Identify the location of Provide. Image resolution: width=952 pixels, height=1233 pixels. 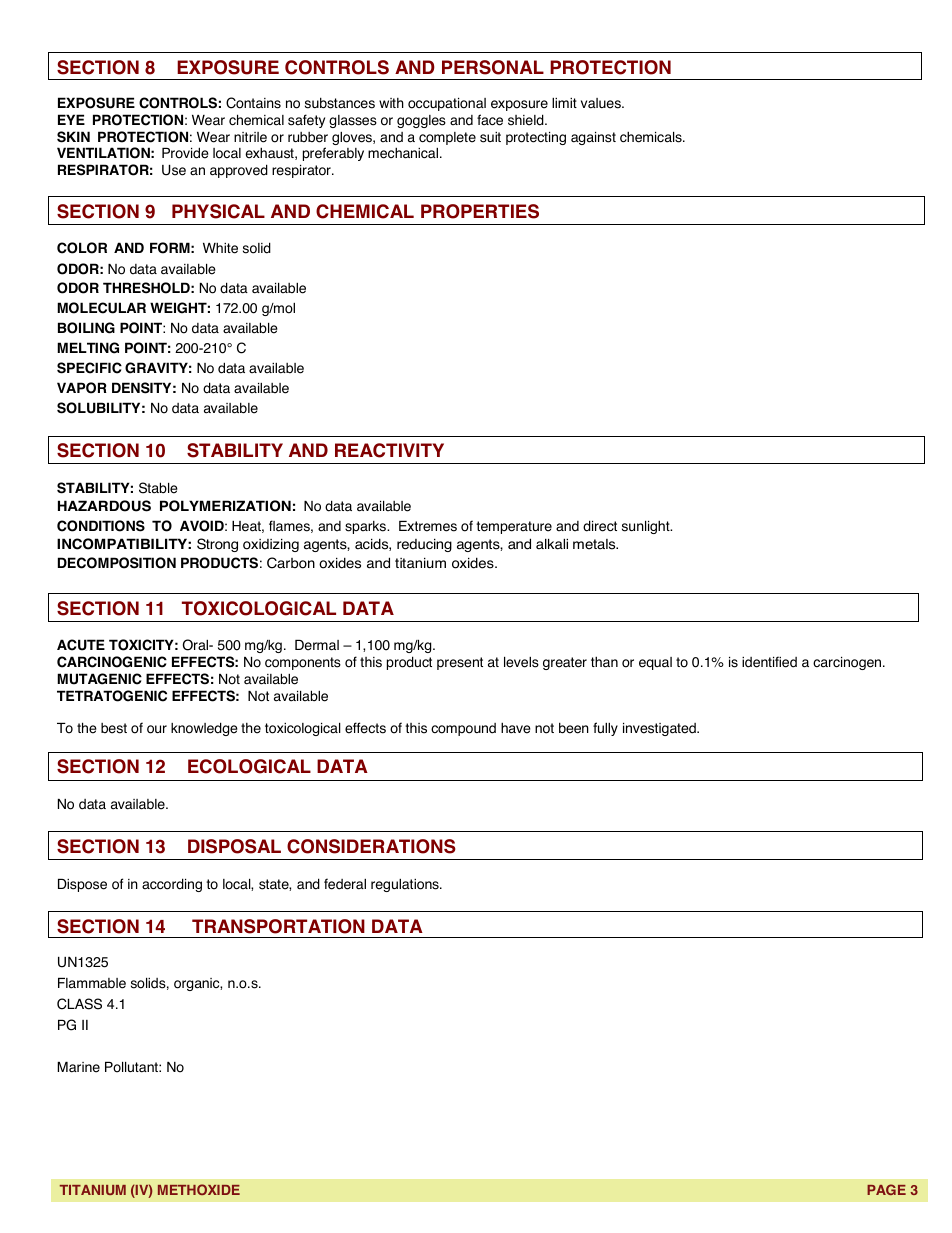
(185, 153).
